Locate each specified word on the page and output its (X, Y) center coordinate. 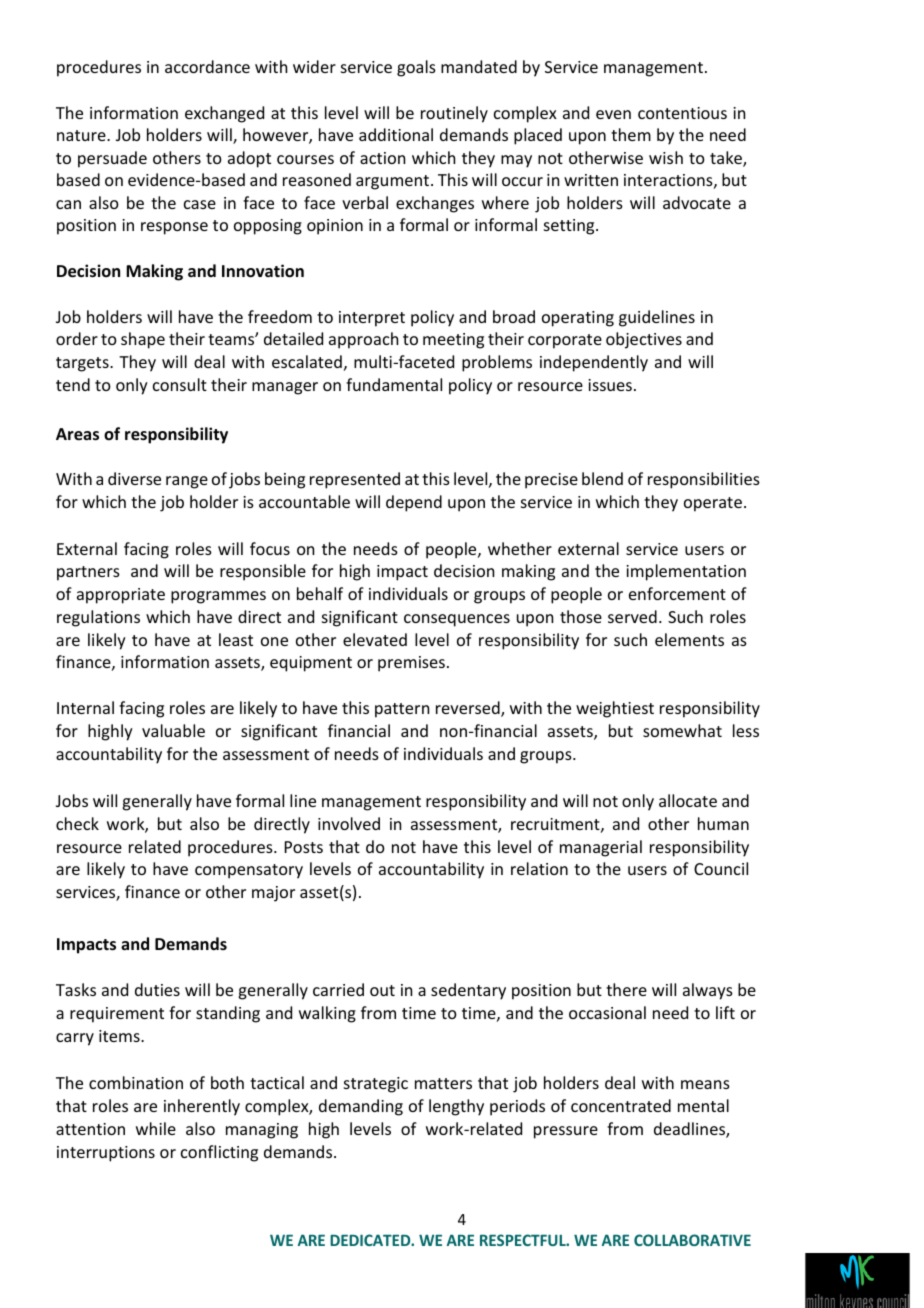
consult (180, 384)
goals (416, 68)
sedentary (468, 991)
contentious (682, 113)
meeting (453, 341)
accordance (207, 66)
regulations (98, 618)
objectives (644, 340)
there (626, 989)
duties (157, 989)
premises (411, 664)
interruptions (106, 1154)
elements (689, 639)
